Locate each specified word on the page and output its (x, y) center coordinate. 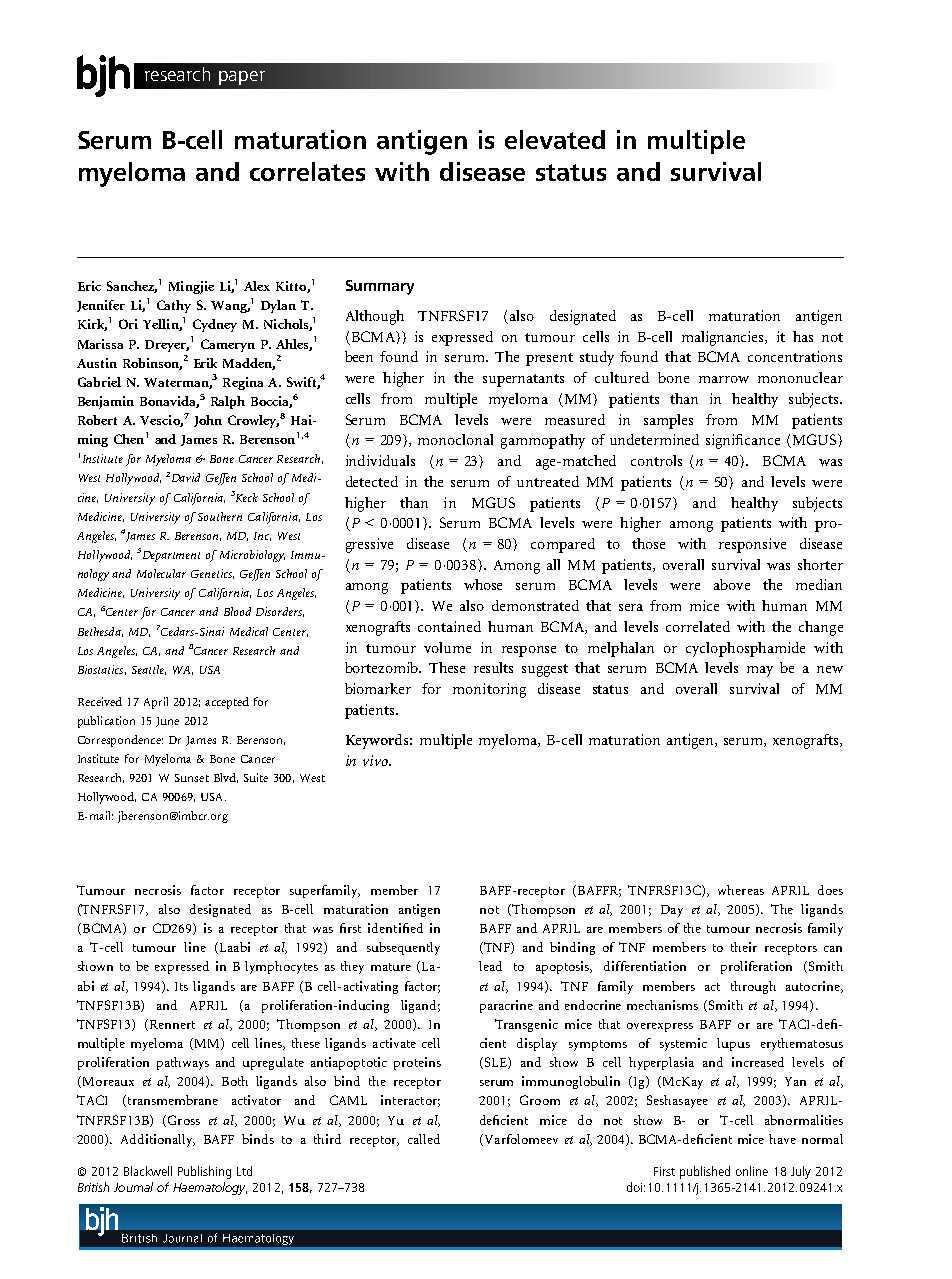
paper (242, 78)
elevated (555, 139)
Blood (237, 611)
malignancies (724, 338)
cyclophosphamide (745, 649)
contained (449, 626)
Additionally (158, 1140)
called (424, 1139)
